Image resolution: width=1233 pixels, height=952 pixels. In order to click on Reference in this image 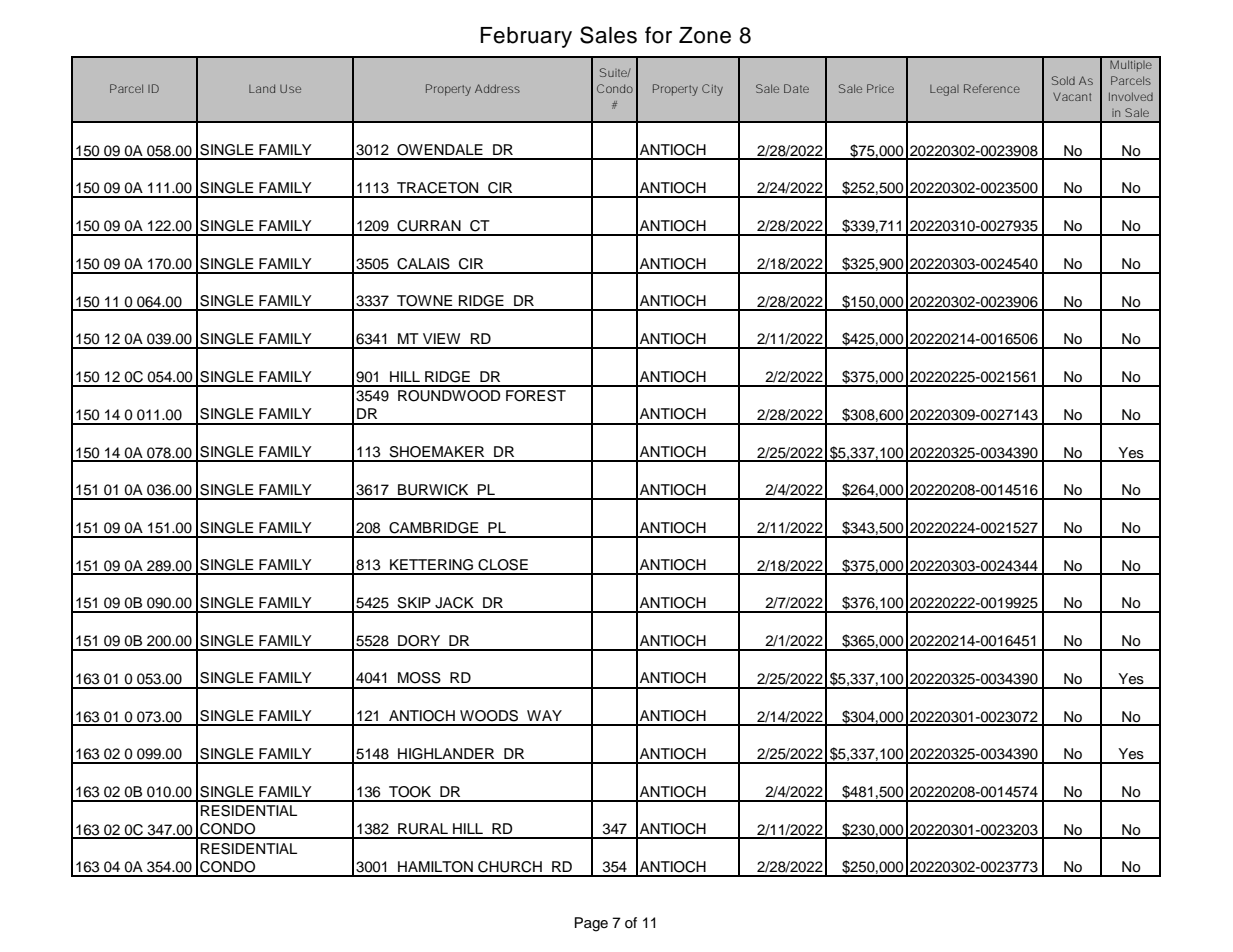, I will do `click(992, 88)`.
